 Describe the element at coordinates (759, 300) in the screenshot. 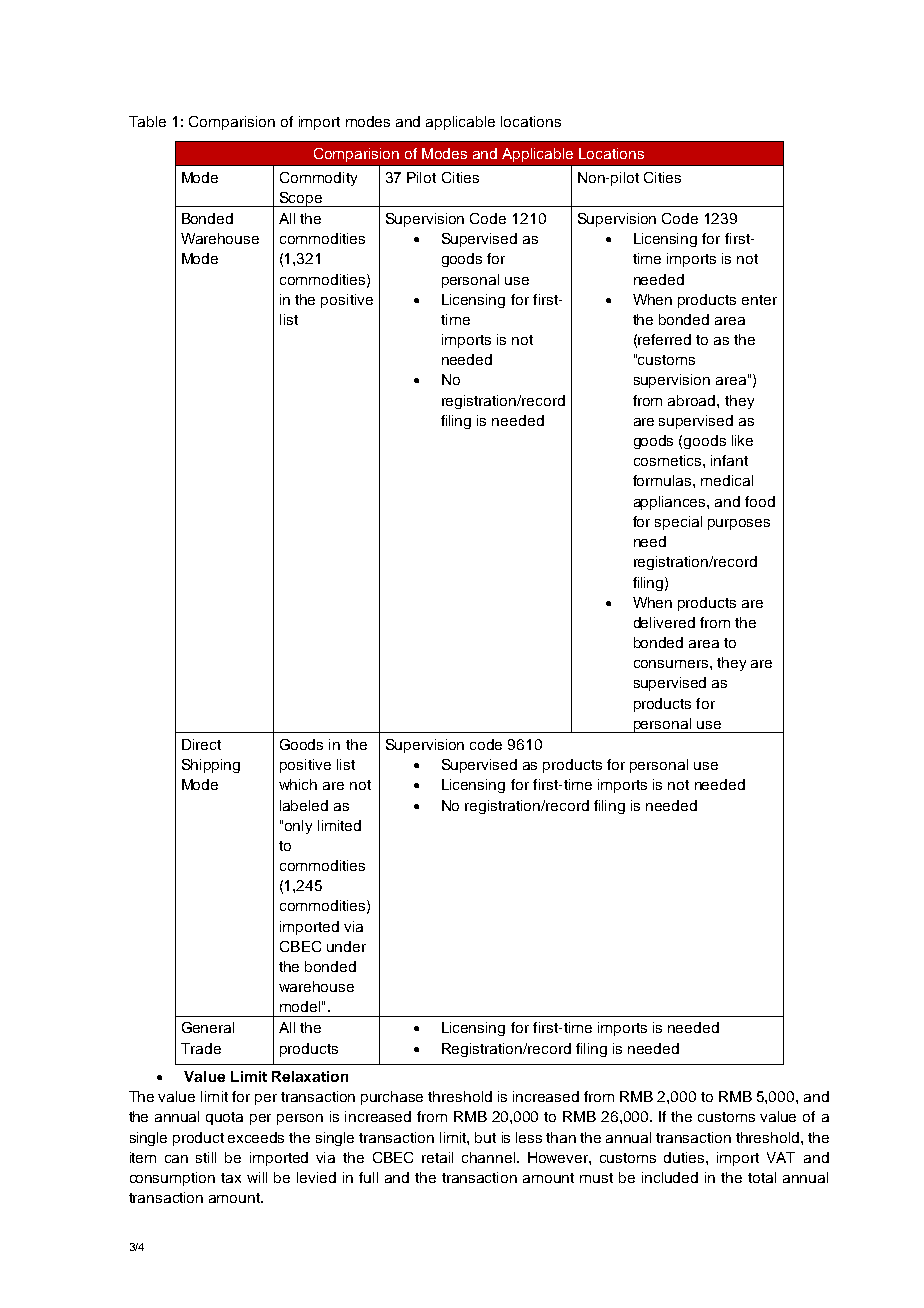

I see `enter` at that location.
